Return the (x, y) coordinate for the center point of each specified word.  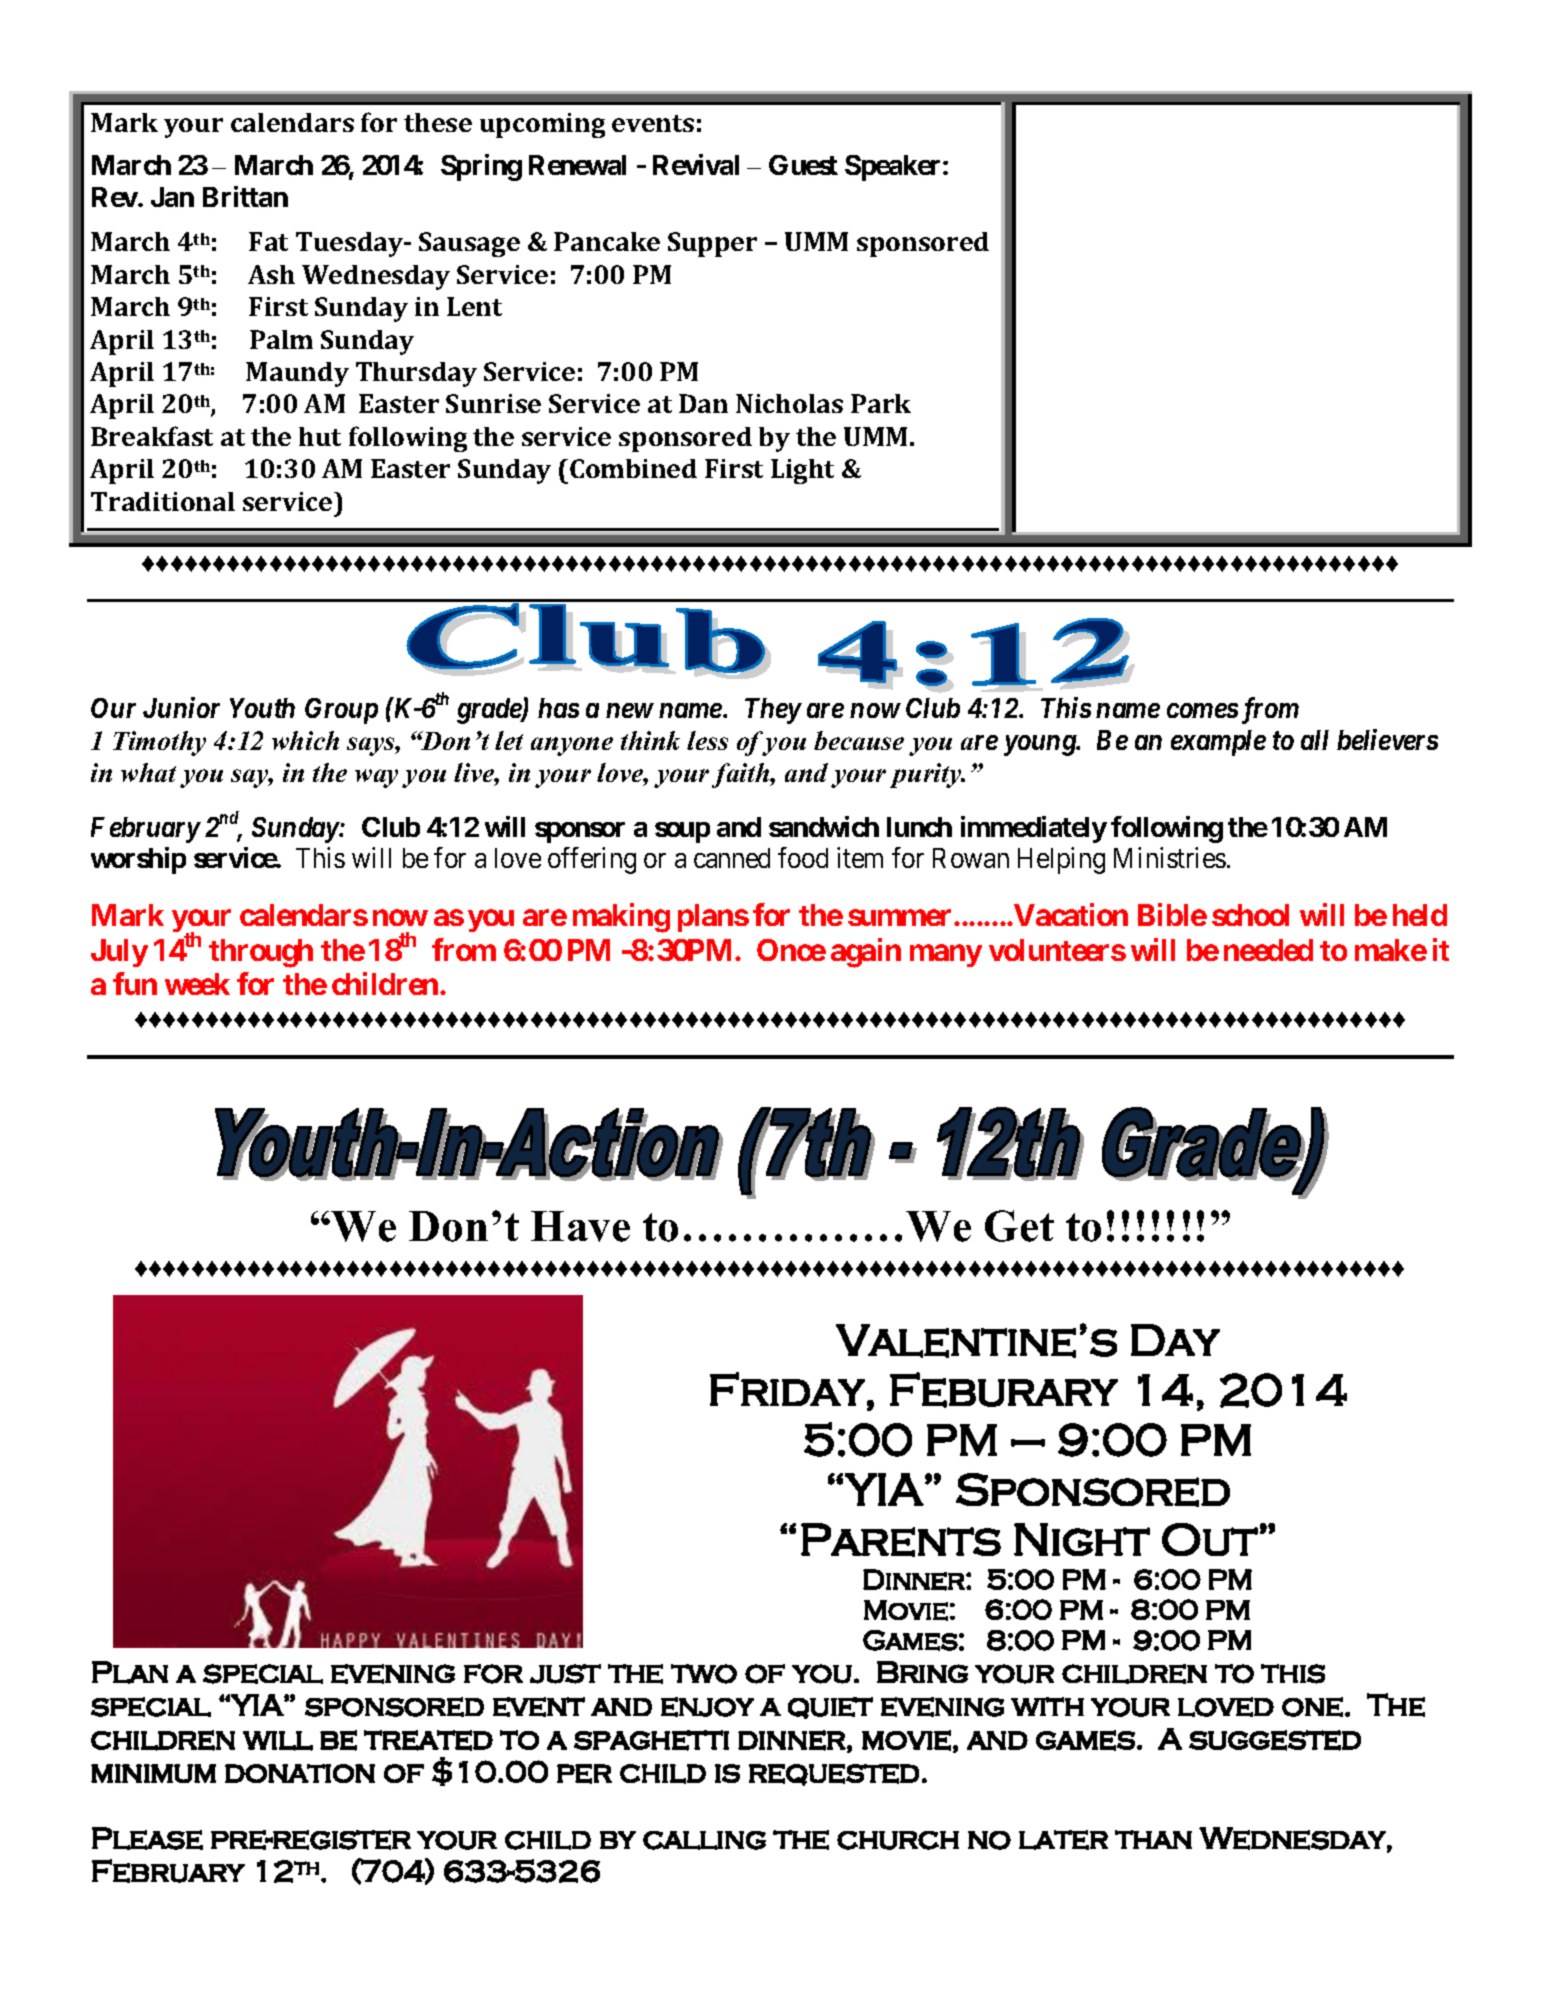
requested (834, 1775)
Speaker (894, 168)
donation (300, 1773)
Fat (268, 241)
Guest (803, 165)
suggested (1275, 1740)
